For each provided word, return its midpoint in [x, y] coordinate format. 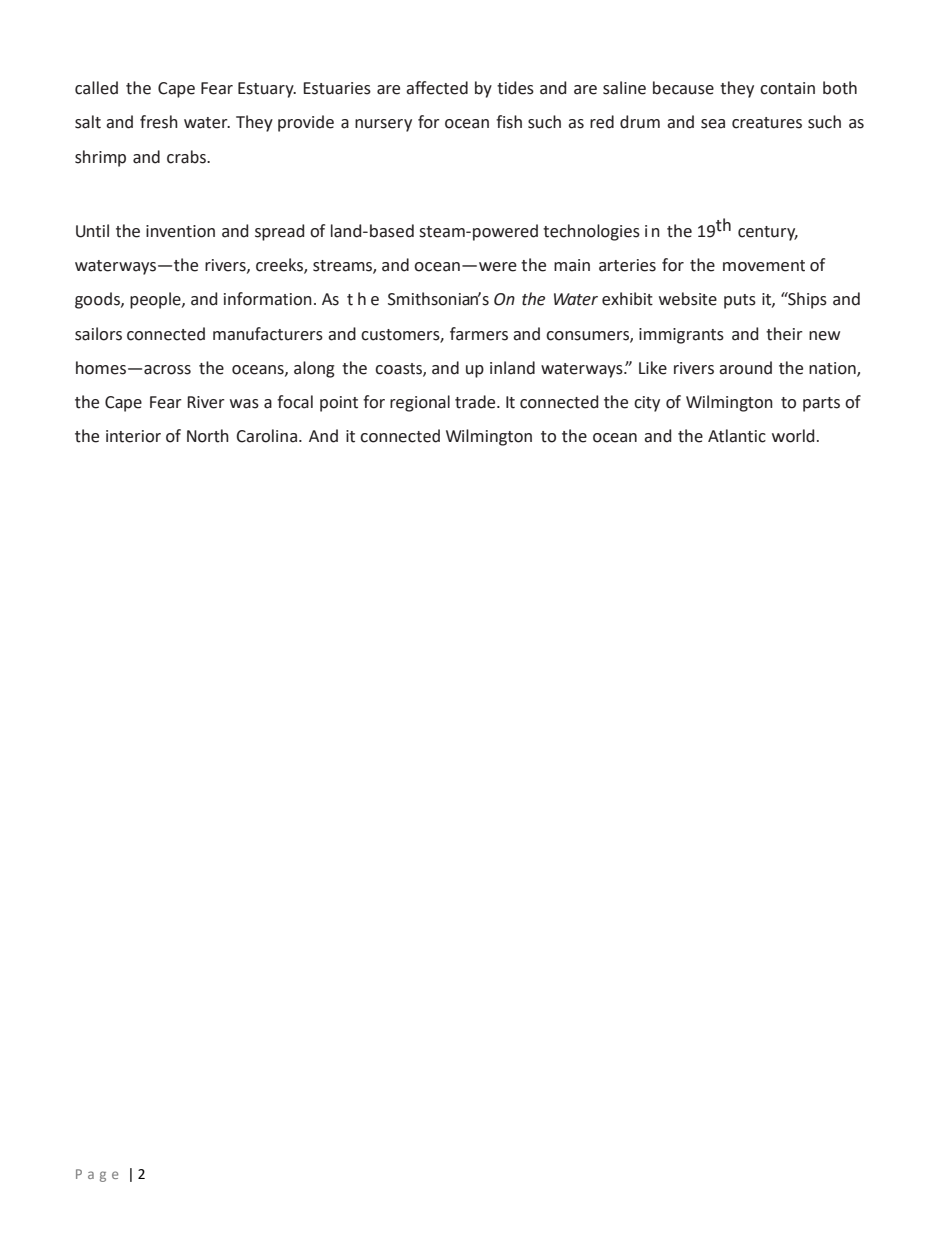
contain [787, 88]
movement [764, 266]
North [208, 436]
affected [437, 88]
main [572, 265]
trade [476, 402]
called [96, 88]
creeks [280, 266]
